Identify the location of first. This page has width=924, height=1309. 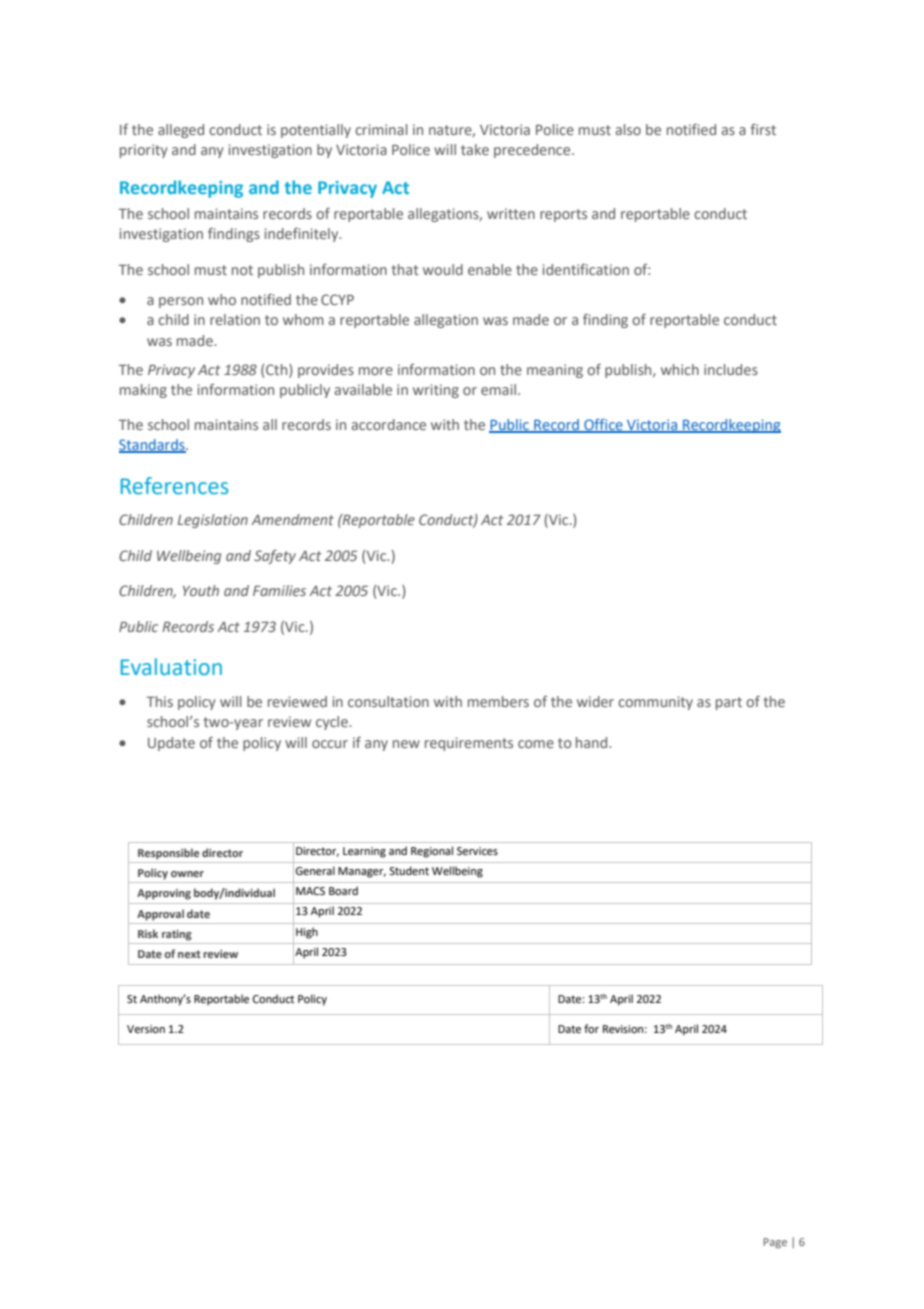
(763, 129).
